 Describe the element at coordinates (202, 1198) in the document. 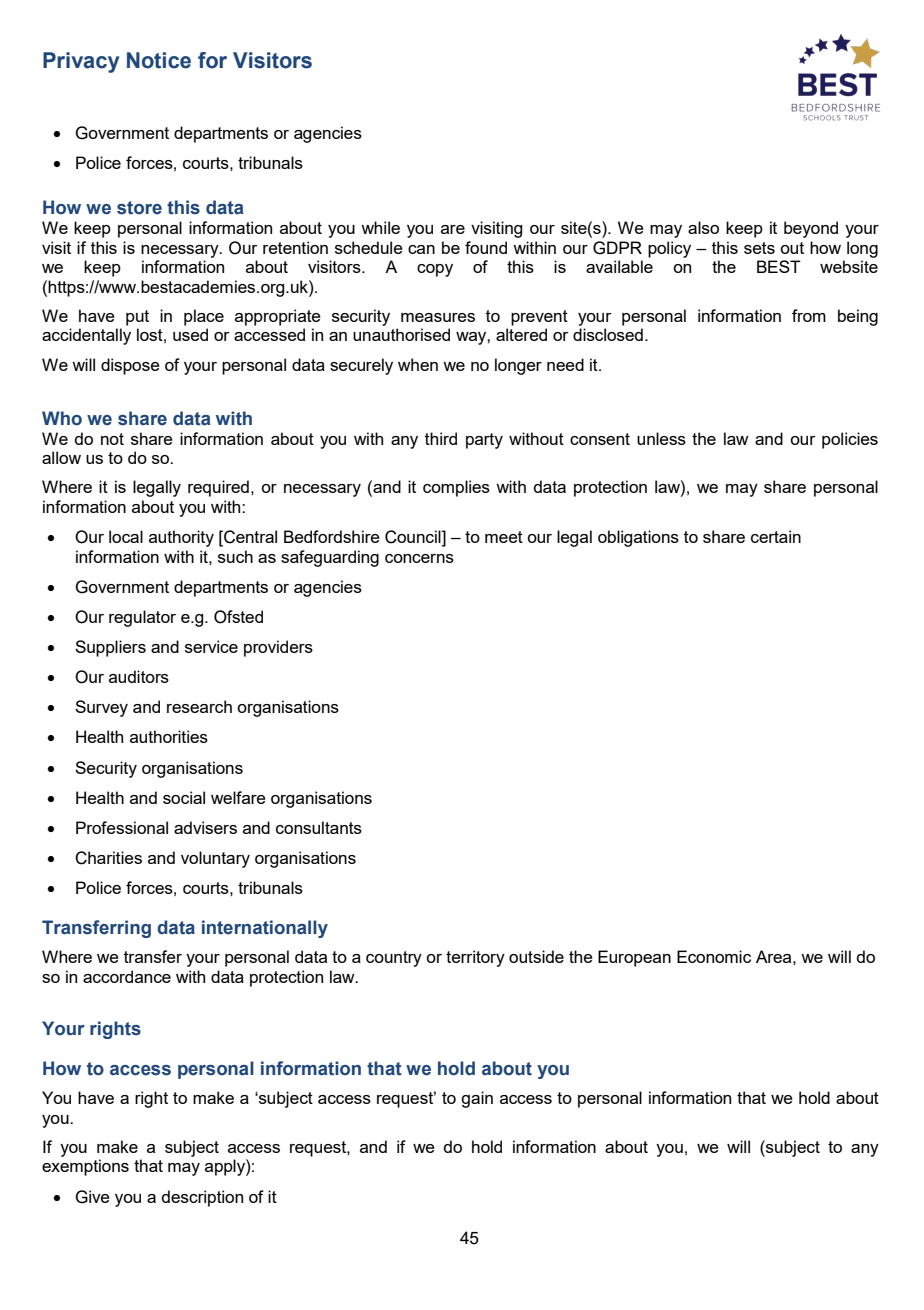

I see `description` at that location.
